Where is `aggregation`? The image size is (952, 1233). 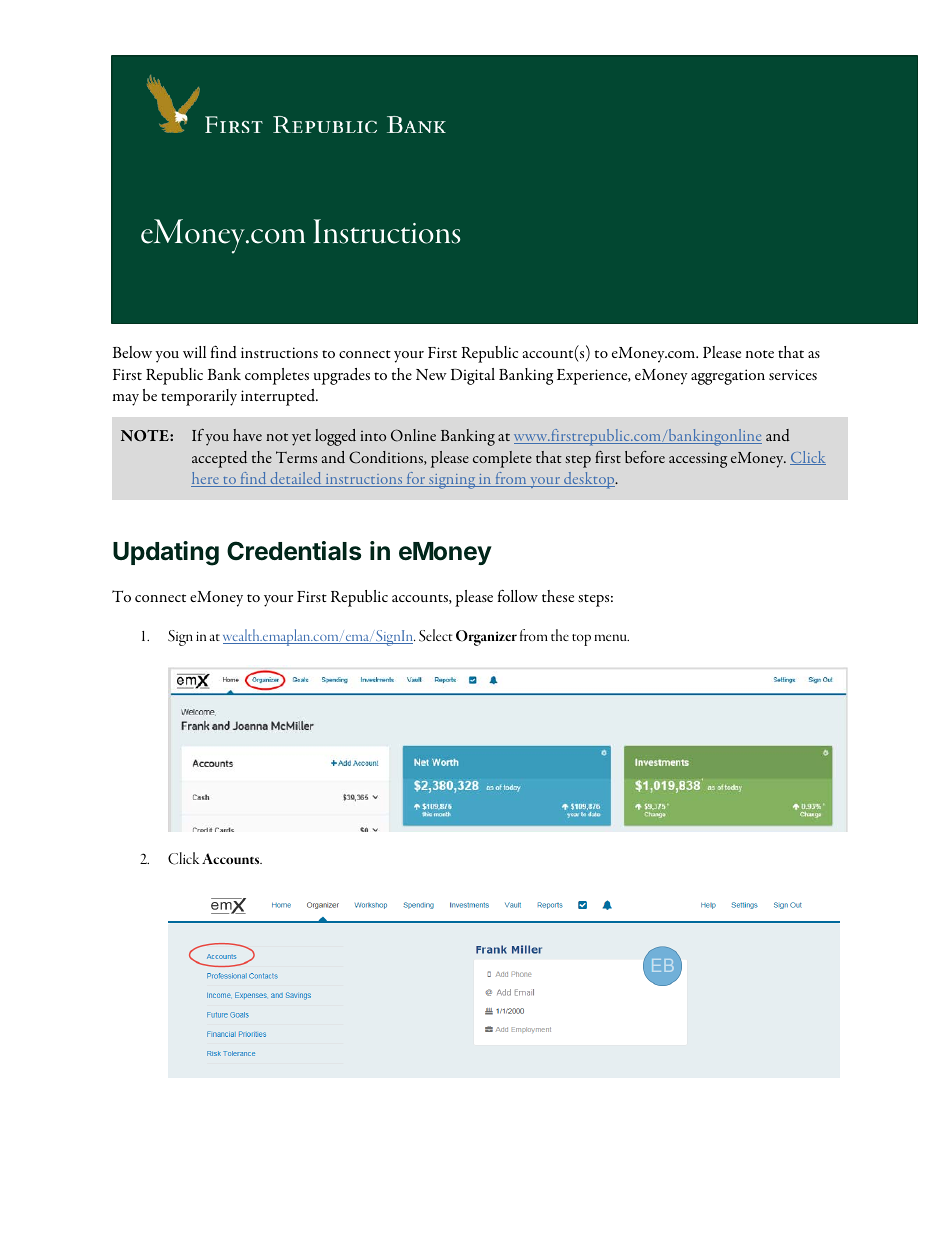
aggregation is located at coordinates (728, 377).
